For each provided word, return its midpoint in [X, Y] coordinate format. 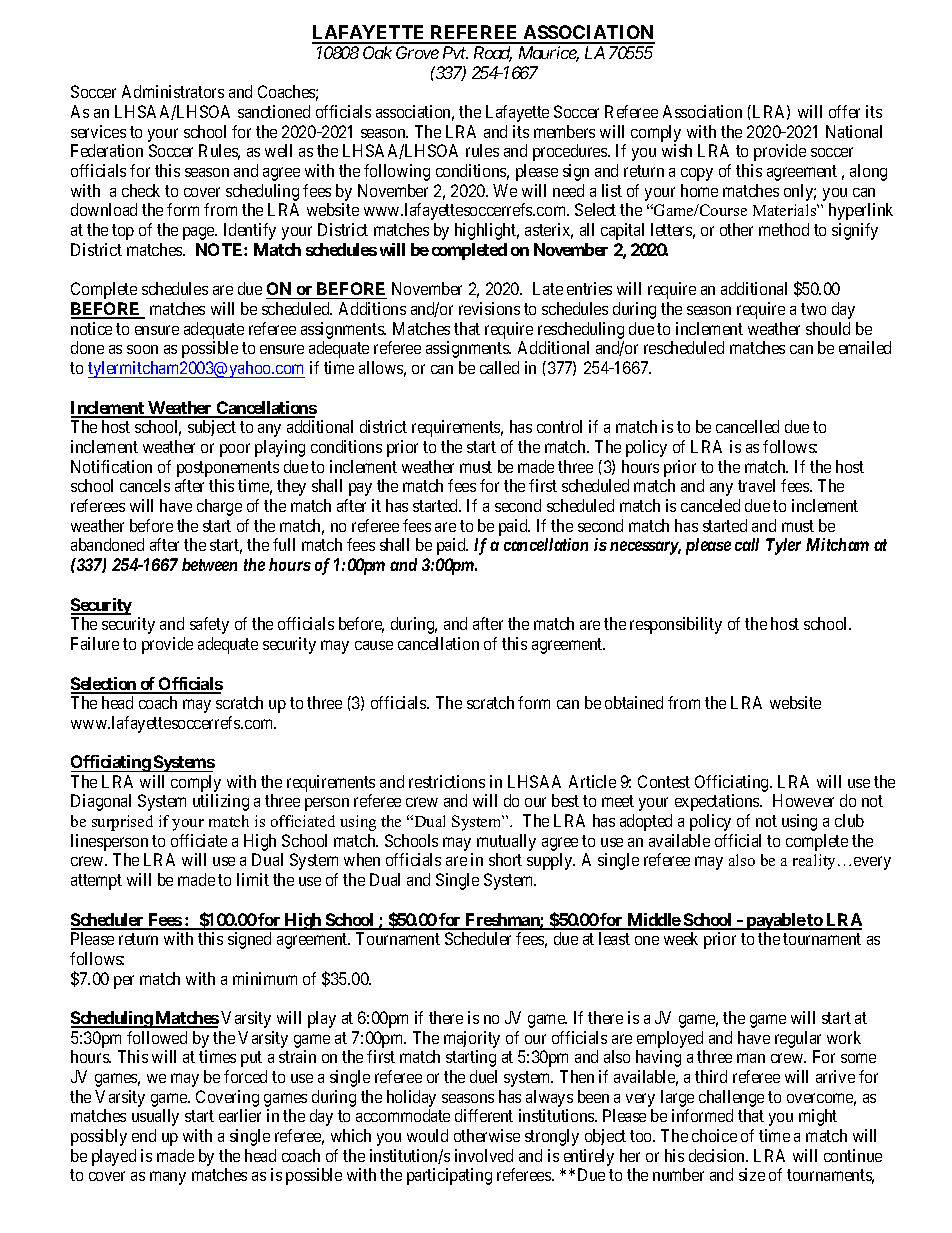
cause [374, 645]
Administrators [173, 91]
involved [484, 1155]
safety [209, 625]
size [752, 1174]
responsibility [676, 625]
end [144, 1135]
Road [493, 54]
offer [844, 111]
